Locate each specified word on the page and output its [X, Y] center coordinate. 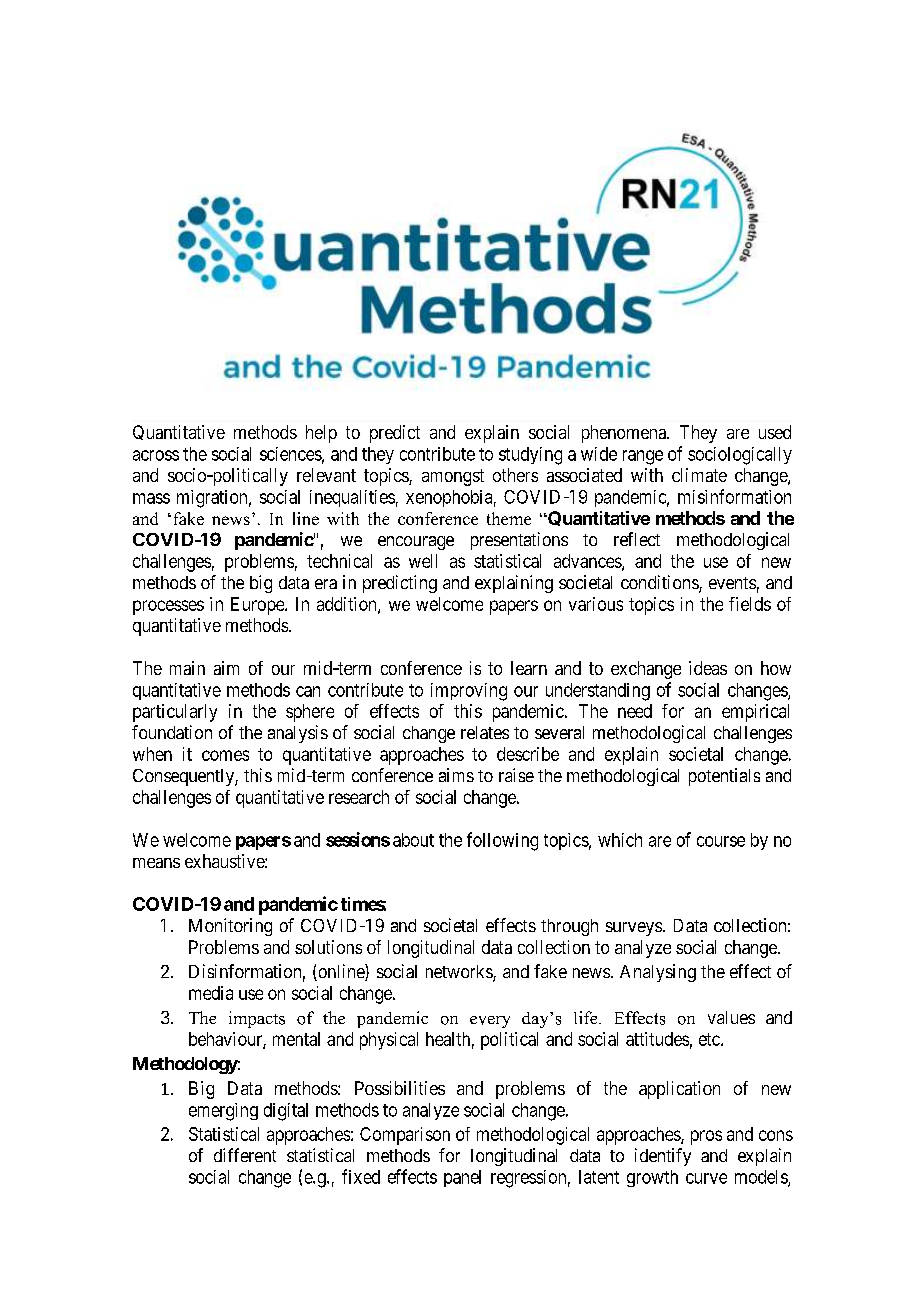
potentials [724, 777]
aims [456, 775]
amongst [453, 477]
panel [462, 1178]
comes [225, 755]
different [245, 1155]
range [643, 457]
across [156, 455]
